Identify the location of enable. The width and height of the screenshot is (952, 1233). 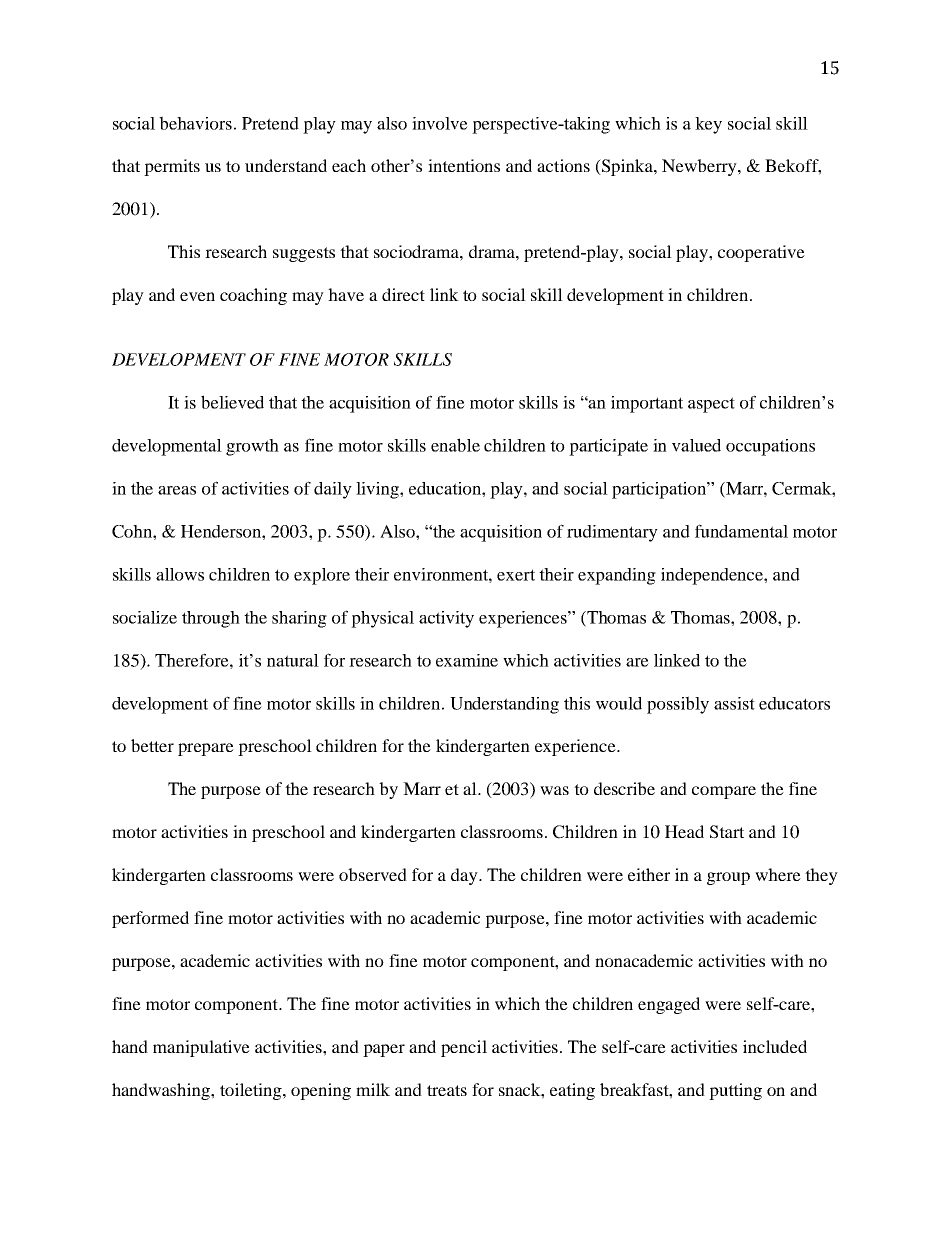
(455, 445).
